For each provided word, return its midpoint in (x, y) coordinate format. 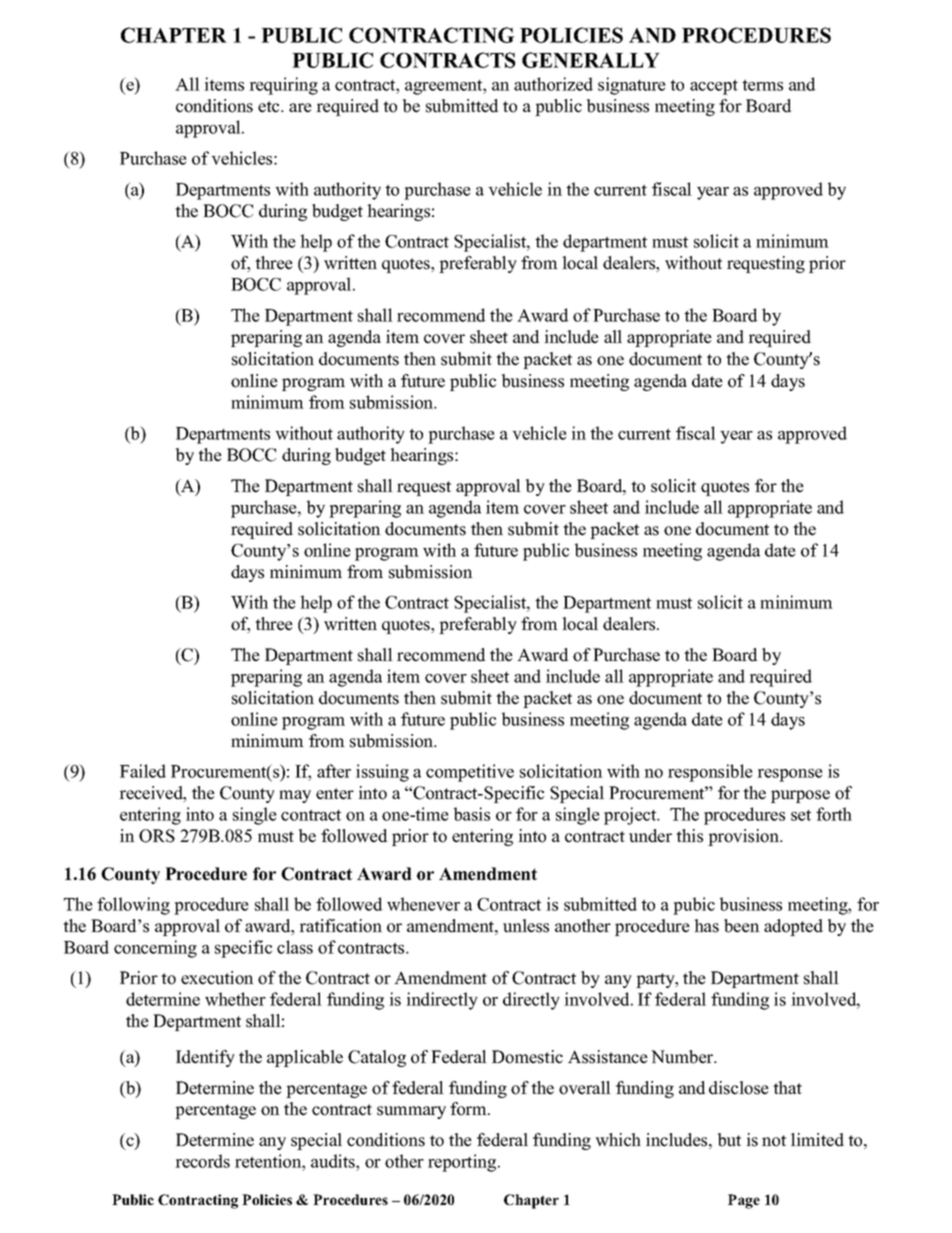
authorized (553, 84)
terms (762, 85)
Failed (143, 771)
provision (745, 837)
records (202, 1161)
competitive (470, 773)
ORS (157, 836)
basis (472, 814)
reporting (463, 1163)
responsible (710, 773)
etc (270, 107)
